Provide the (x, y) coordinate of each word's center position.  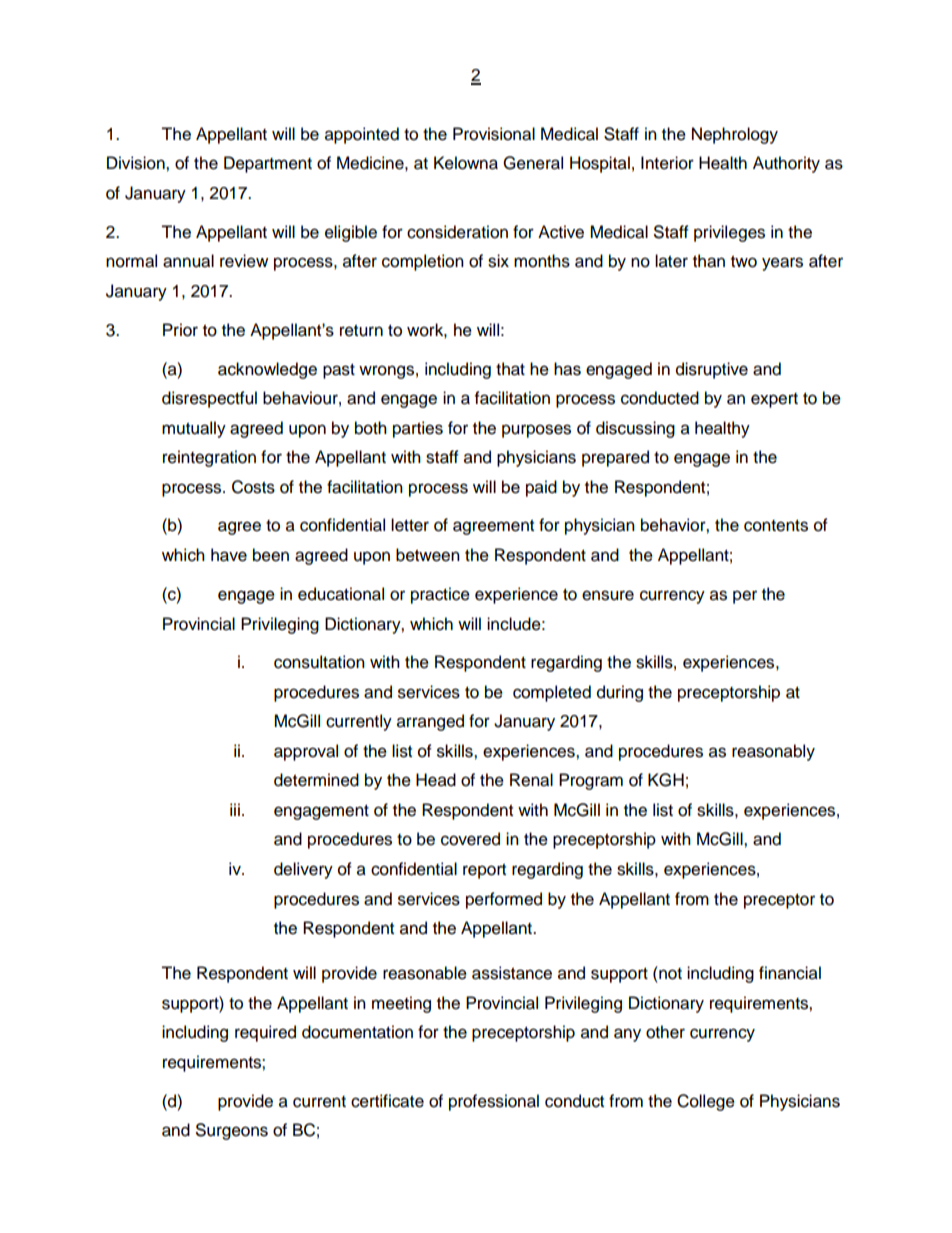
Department (268, 164)
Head (436, 780)
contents (776, 526)
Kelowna (466, 163)
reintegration (209, 458)
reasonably (773, 752)
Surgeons (232, 1131)
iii (235, 809)
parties (418, 429)
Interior (667, 163)
